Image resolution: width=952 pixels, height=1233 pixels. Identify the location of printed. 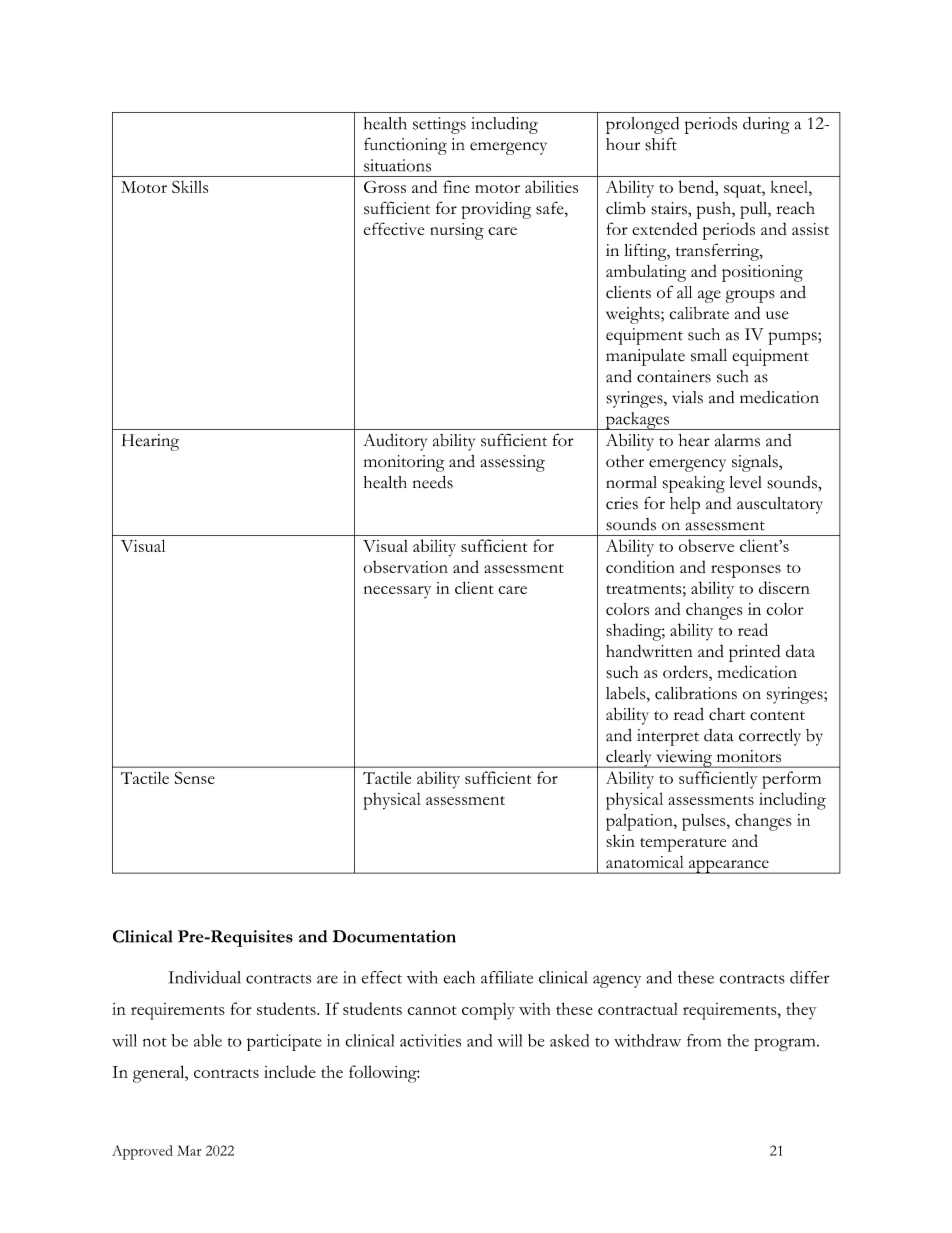
(754, 653).
